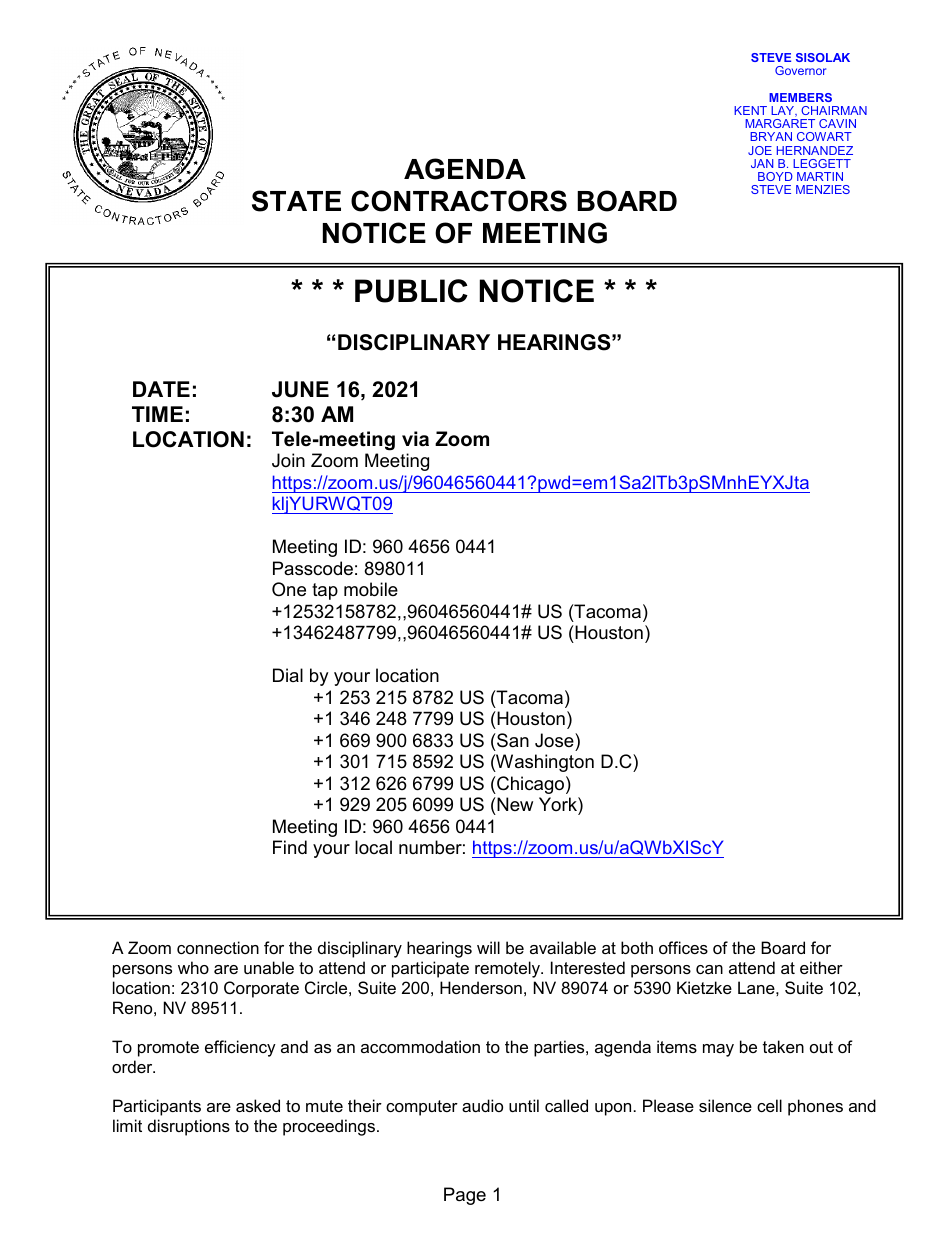 The width and height of the image is (952, 1233). Describe the element at coordinates (218, 947) in the image. I see `connection` at that location.
